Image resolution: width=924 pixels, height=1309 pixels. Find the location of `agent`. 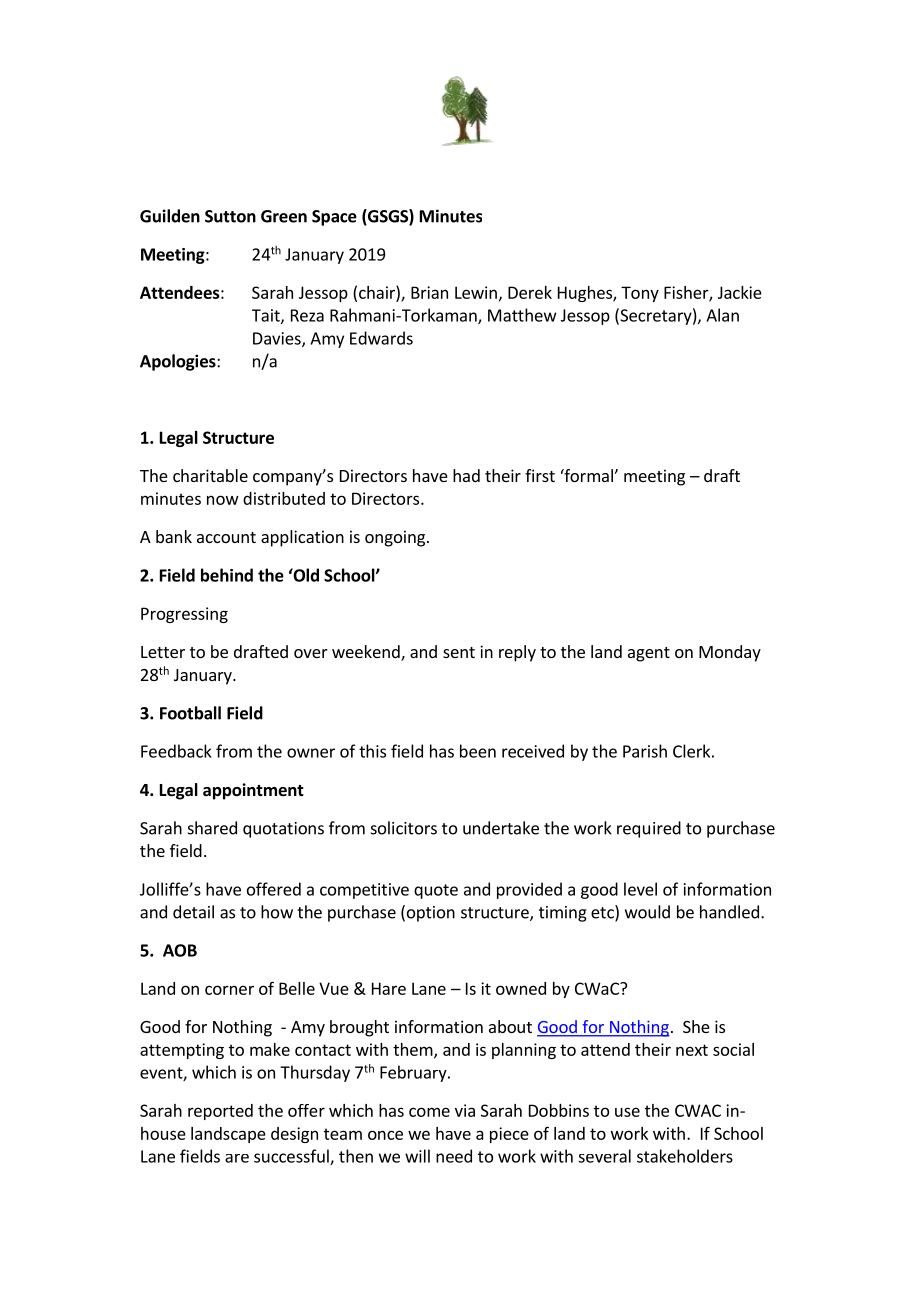

agent is located at coordinates (649, 654).
